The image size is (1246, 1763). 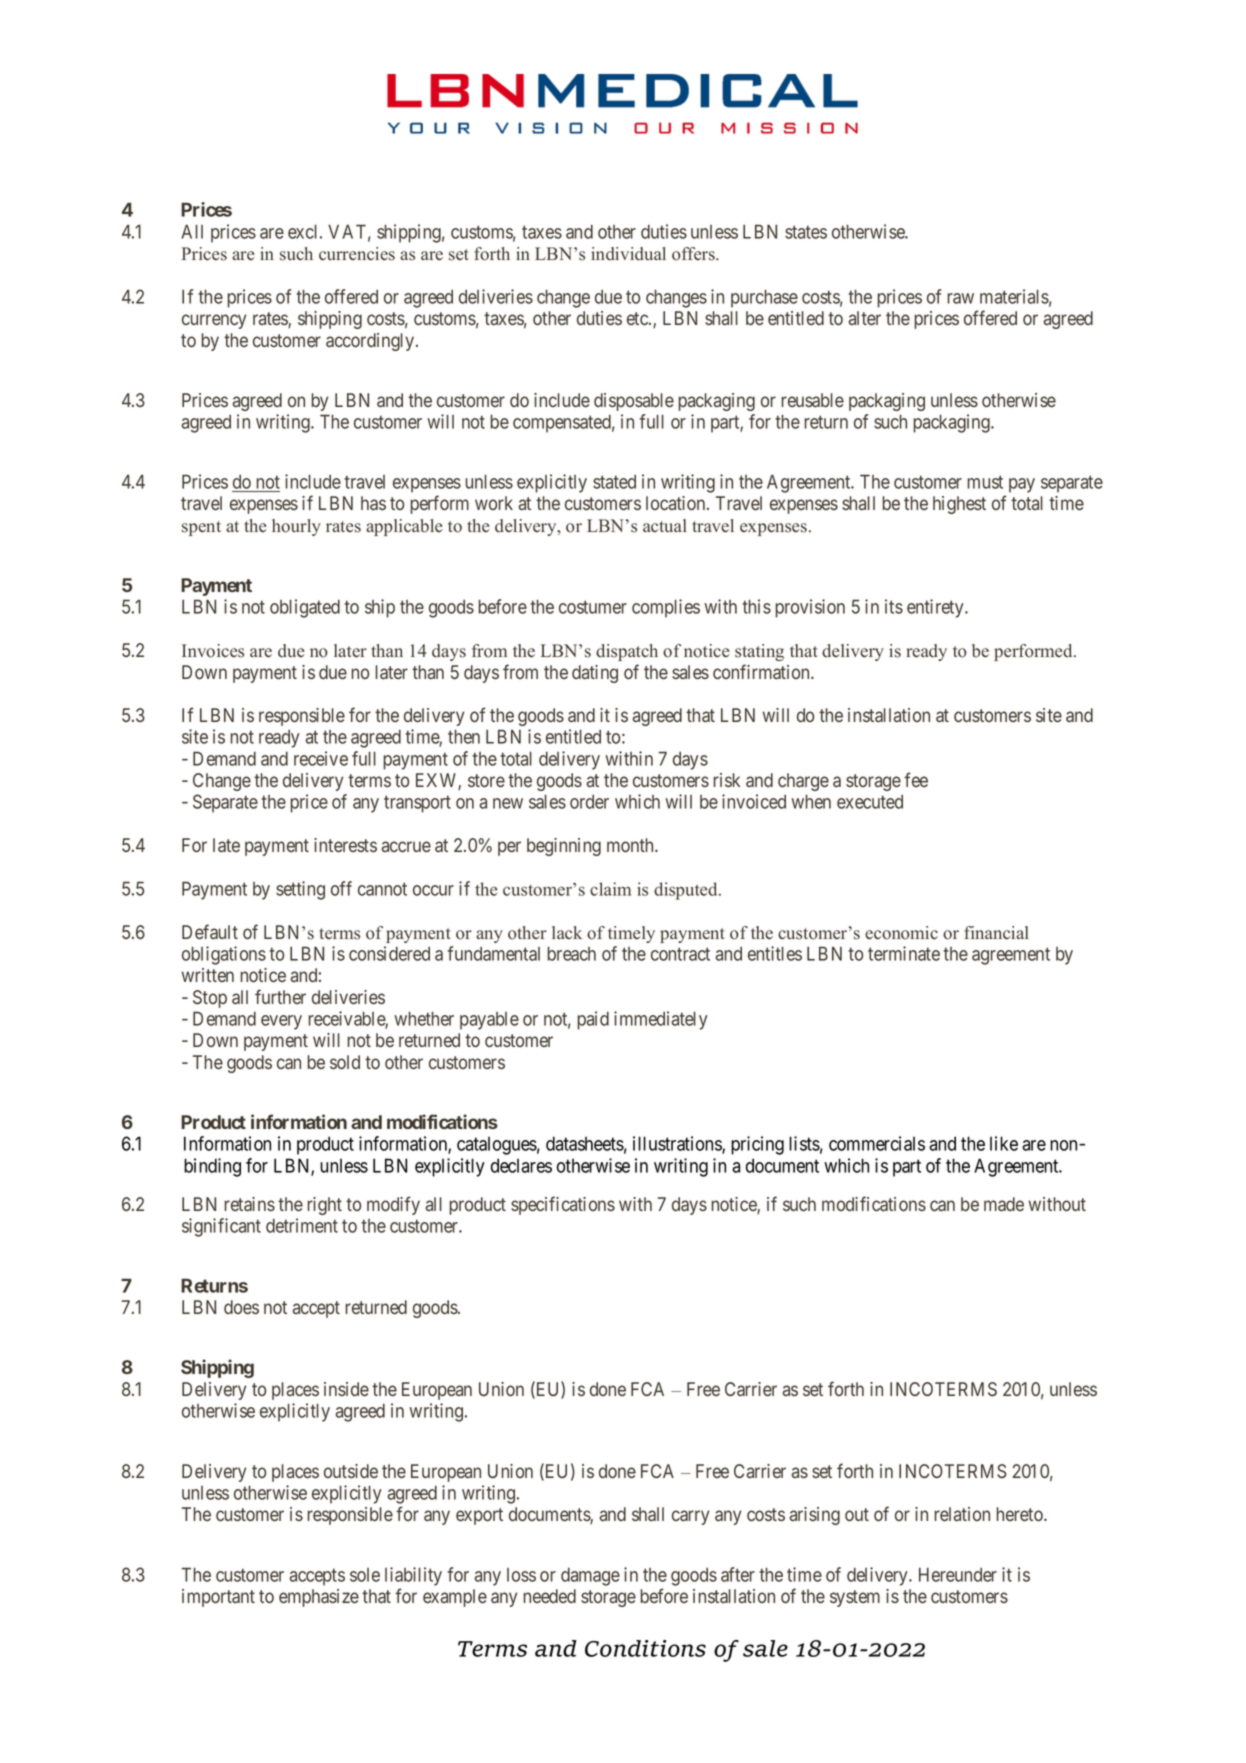 I want to click on setting, so click(x=300, y=890).
